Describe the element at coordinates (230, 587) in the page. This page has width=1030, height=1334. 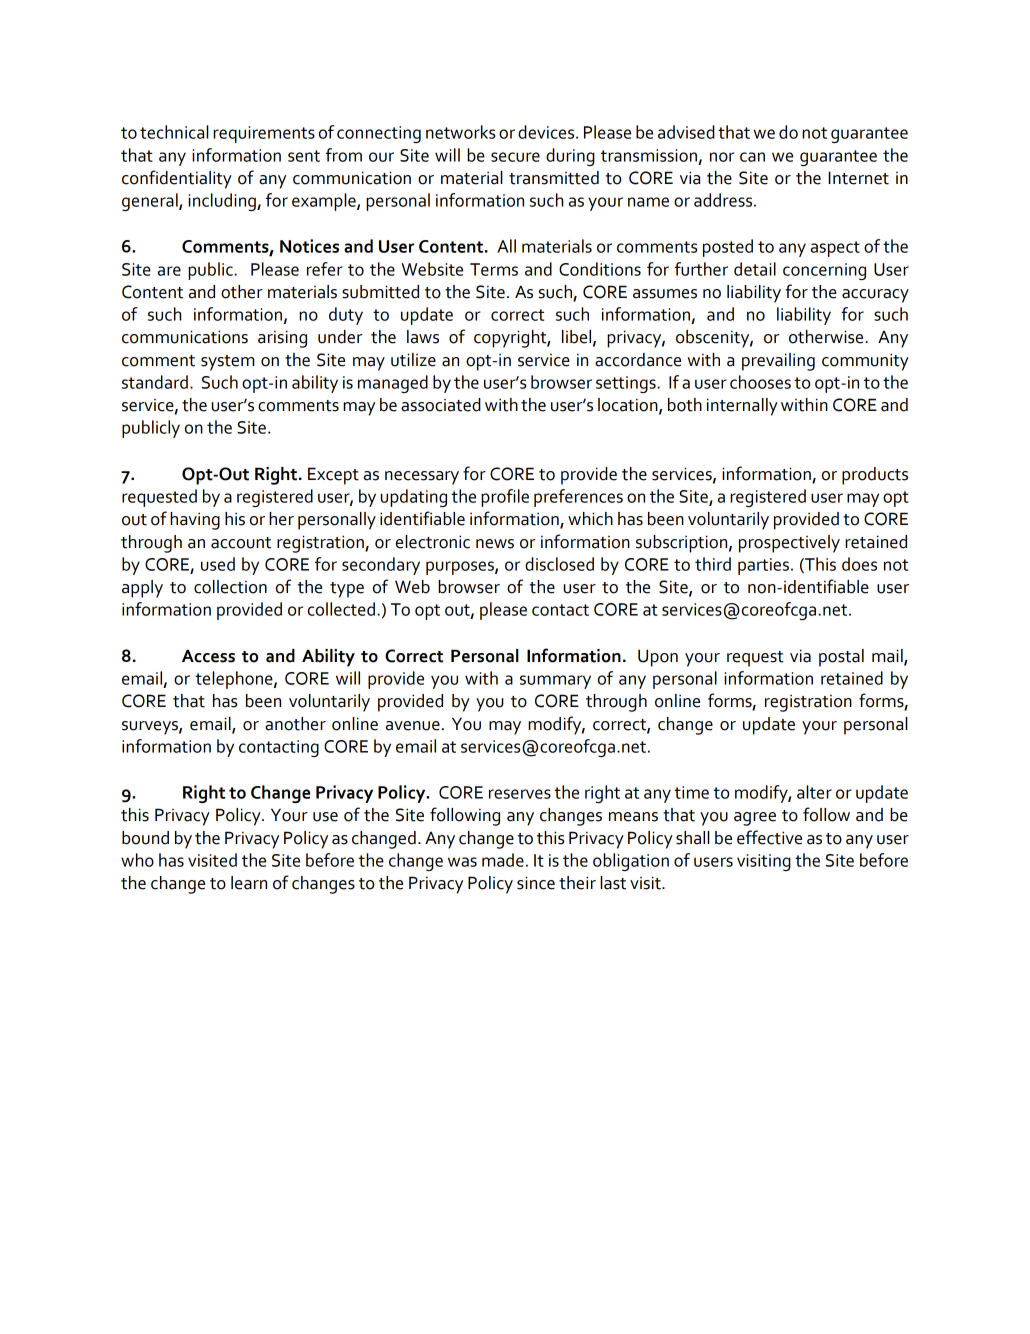
I see `collection` at that location.
